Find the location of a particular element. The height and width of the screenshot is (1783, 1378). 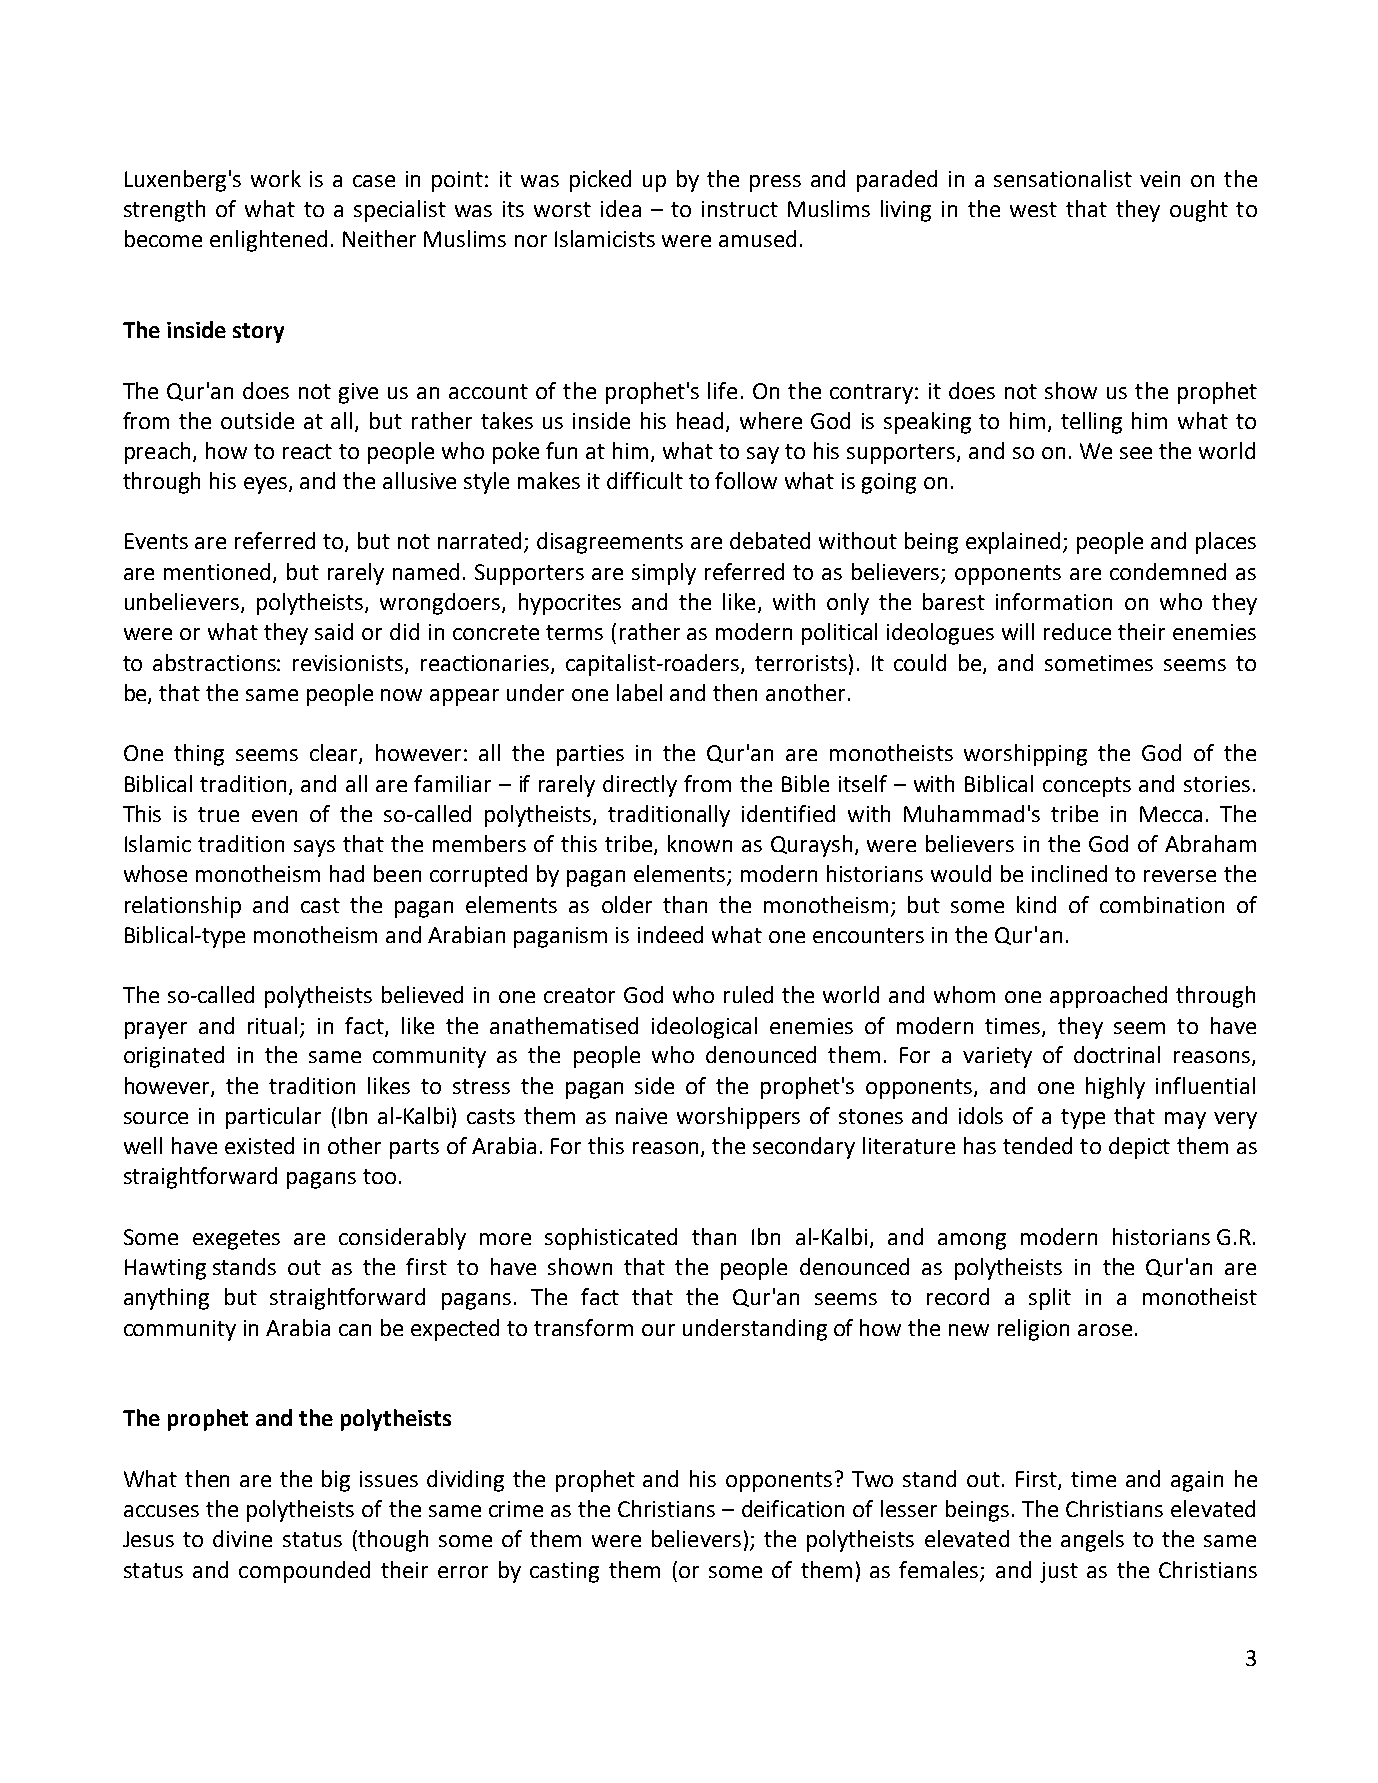

west is located at coordinates (1033, 209).
